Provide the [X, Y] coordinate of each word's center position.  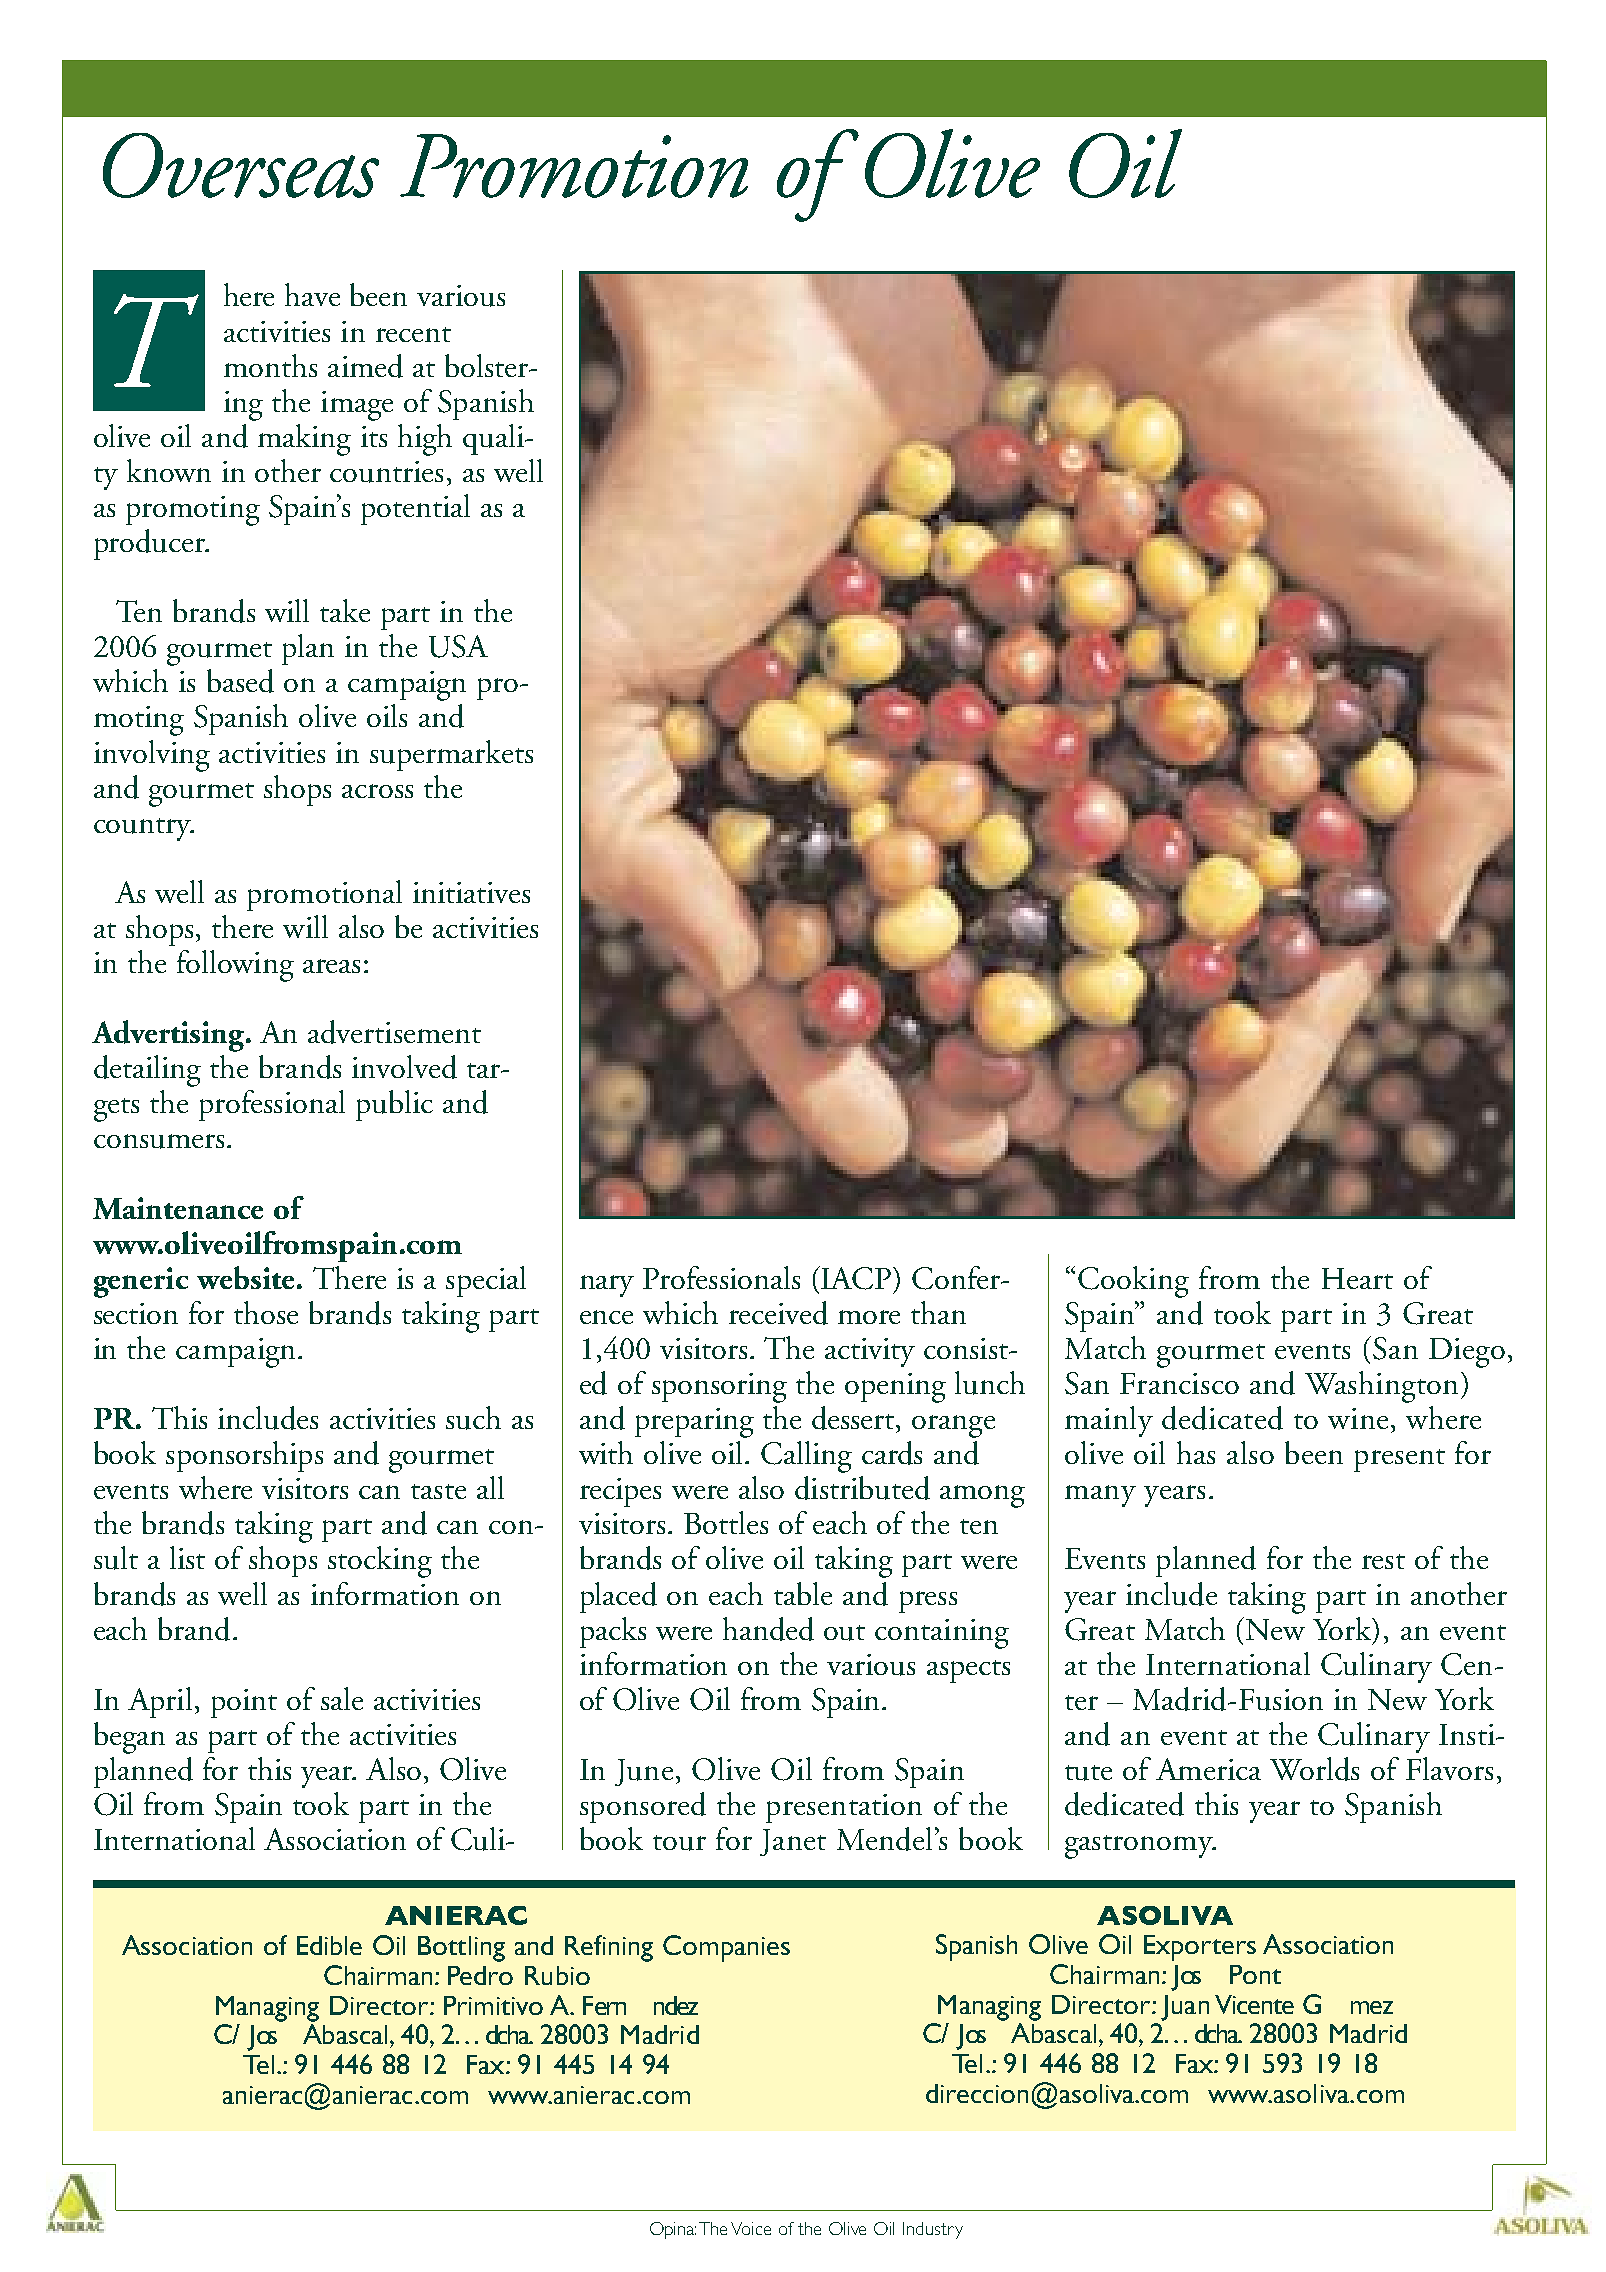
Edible [329, 1945]
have [312, 294]
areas [331, 966]
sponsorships [244, 1456]
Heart [1357, 1278]
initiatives [471, 892]
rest [1383, 1561]
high [425, 440]
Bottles [726, 1522]
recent [413, 334]
